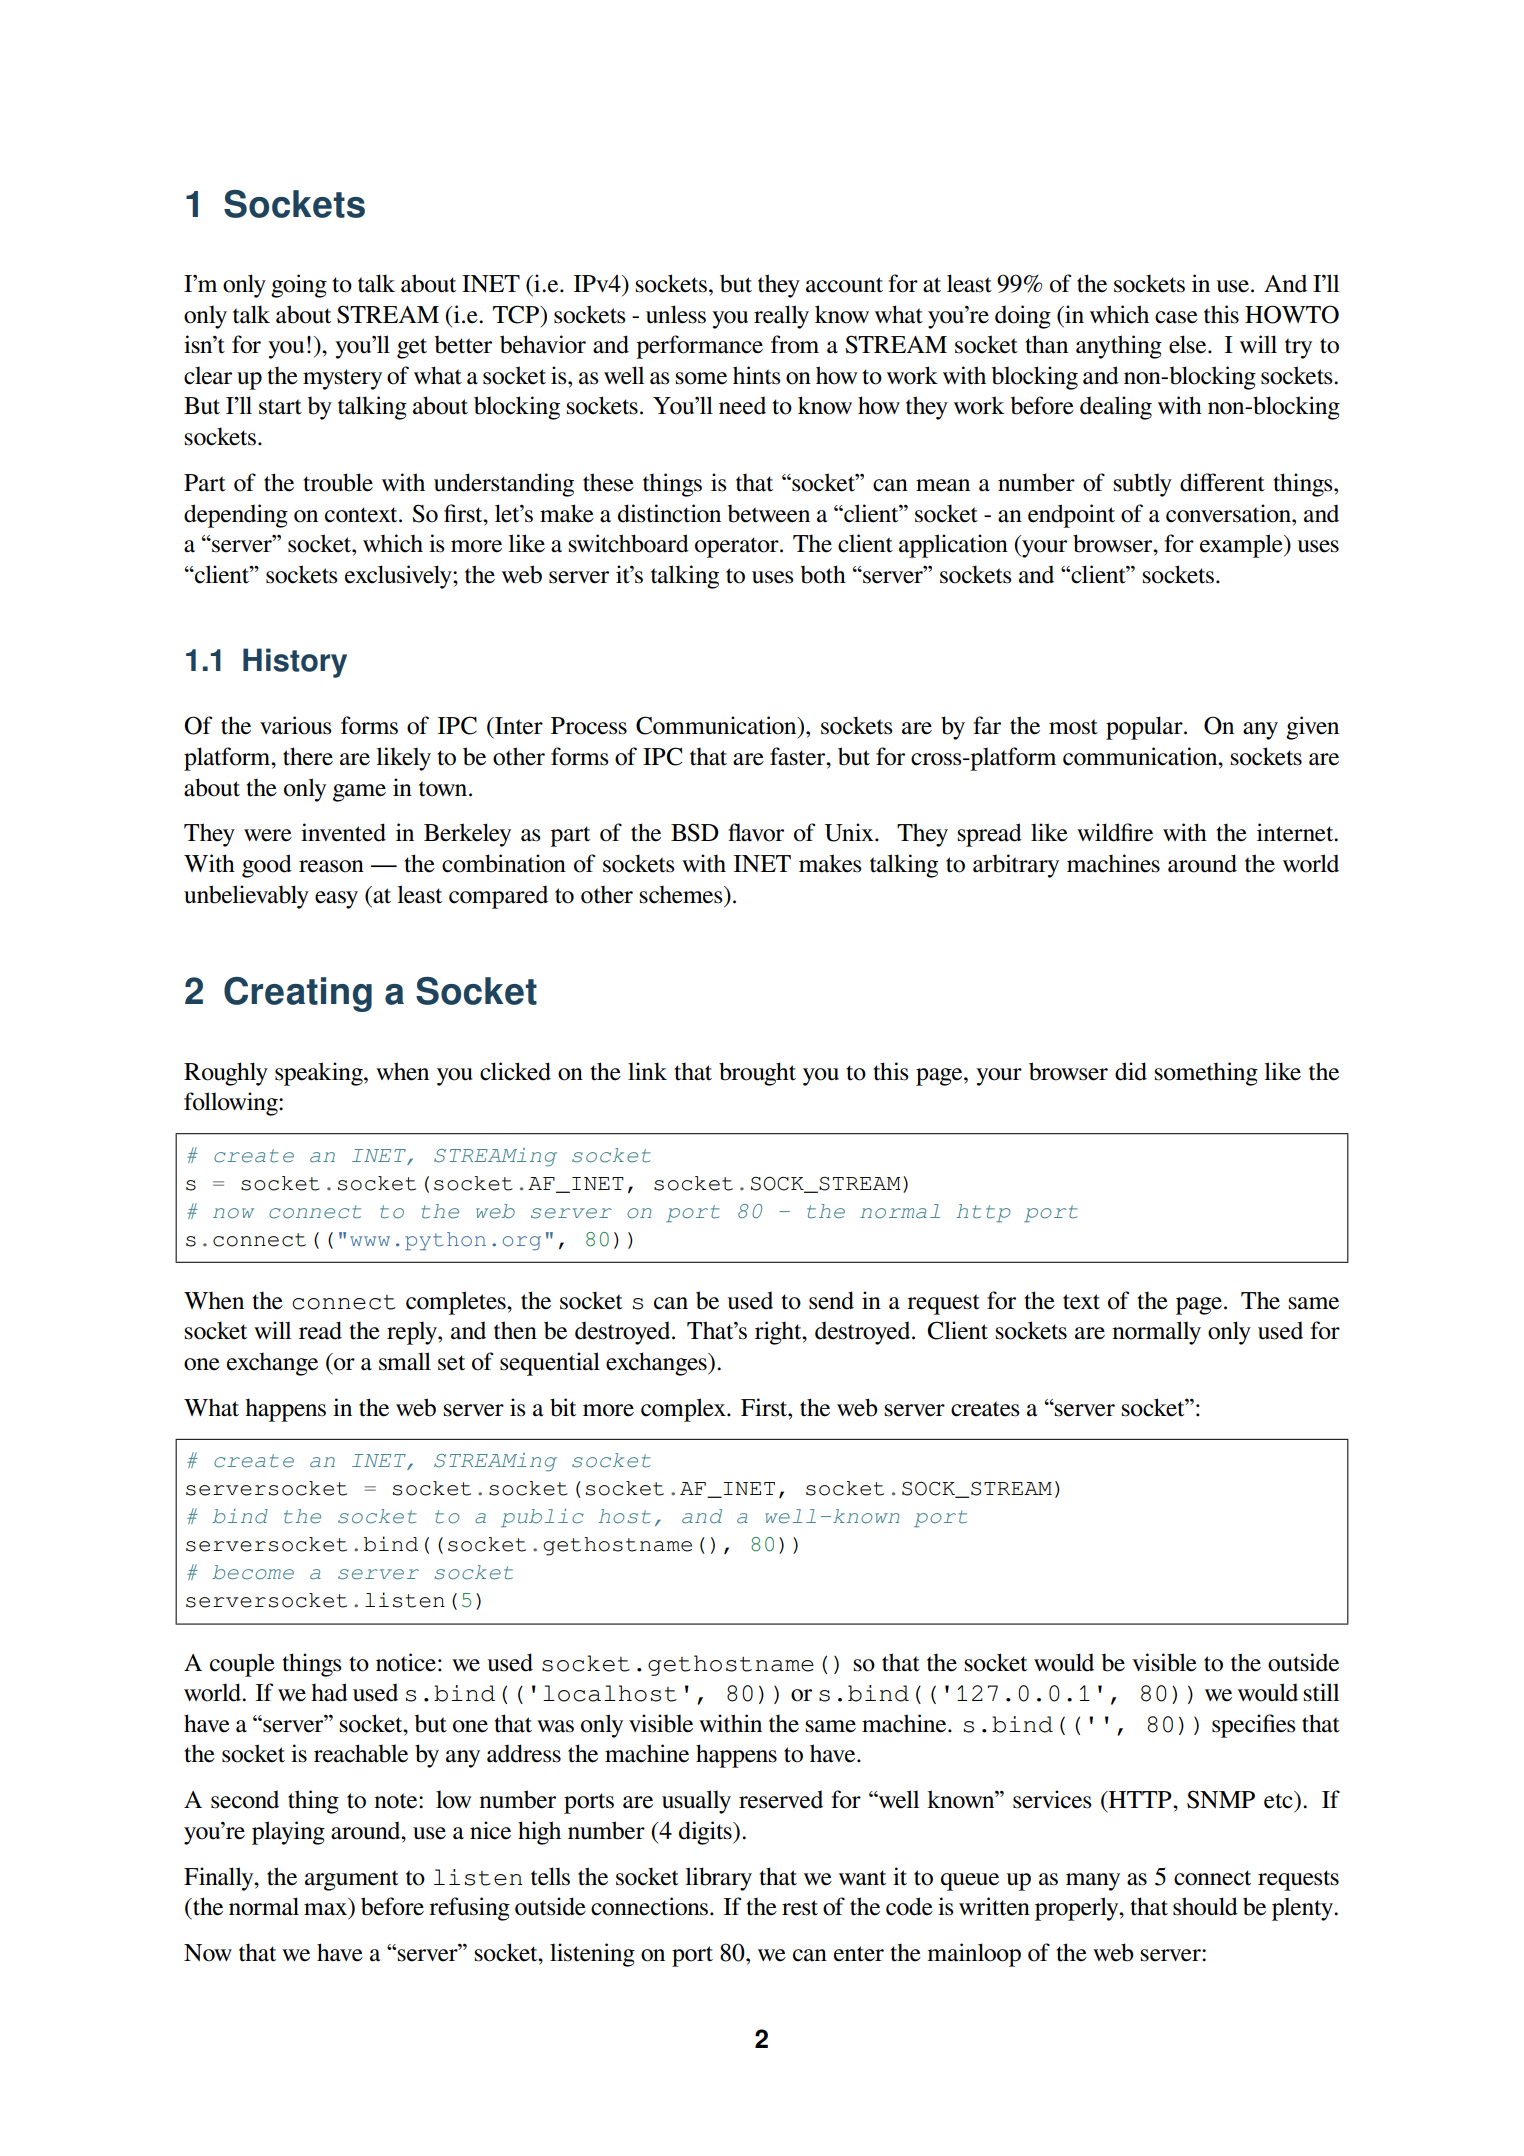  Describe the element at coordinates (781, 317) in the image. I see `really` at that location.
